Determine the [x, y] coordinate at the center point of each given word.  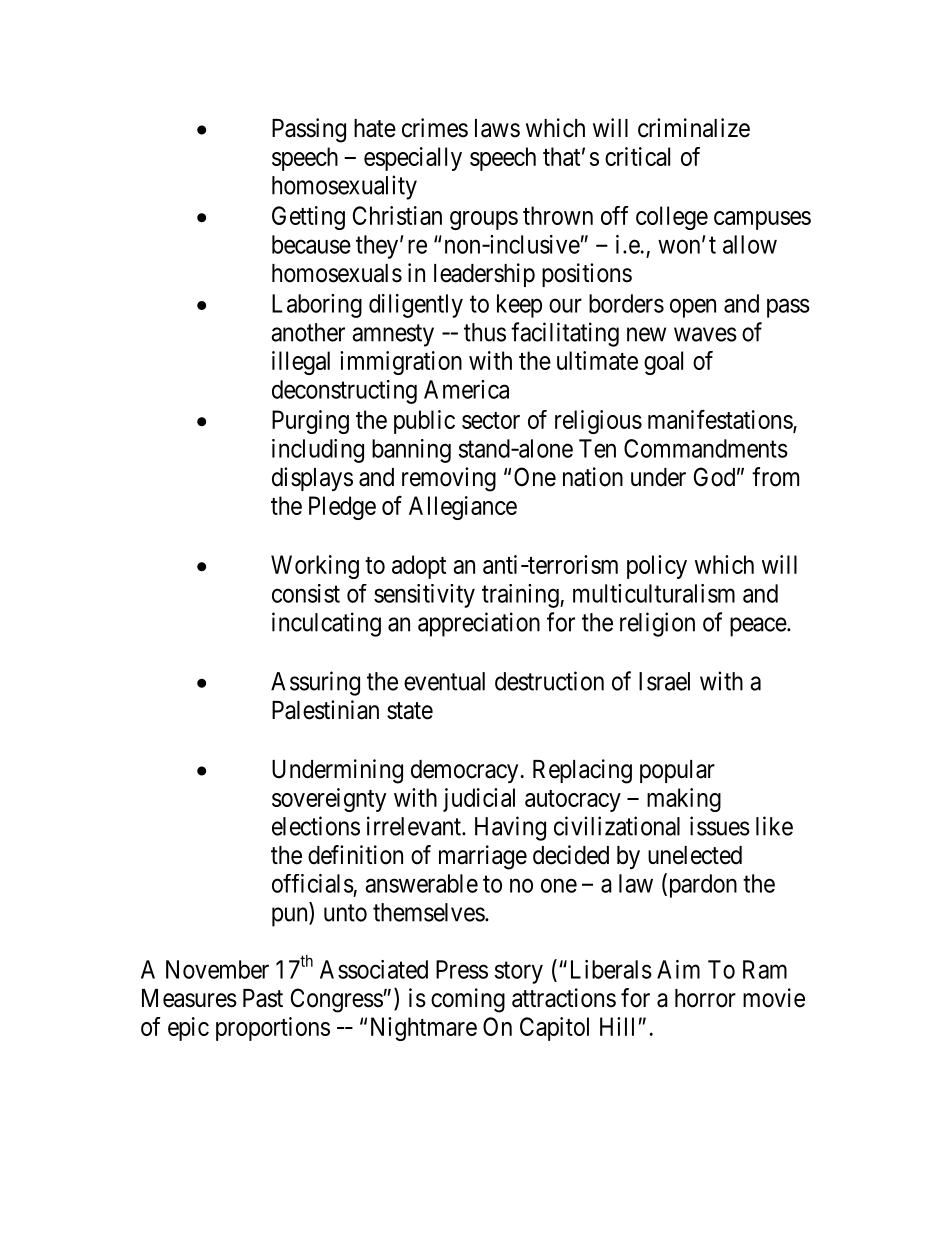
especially [413, 159]
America [466, 389]
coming [468, 1000]
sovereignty [329, 800]
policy [657, 567]
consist [306, 593]
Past [263, 998]
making [684, 800]
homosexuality [344, 187]
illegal [301, 363]
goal [663, 363]
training [521, 596]
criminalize [694, 128]
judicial [479, 800]
